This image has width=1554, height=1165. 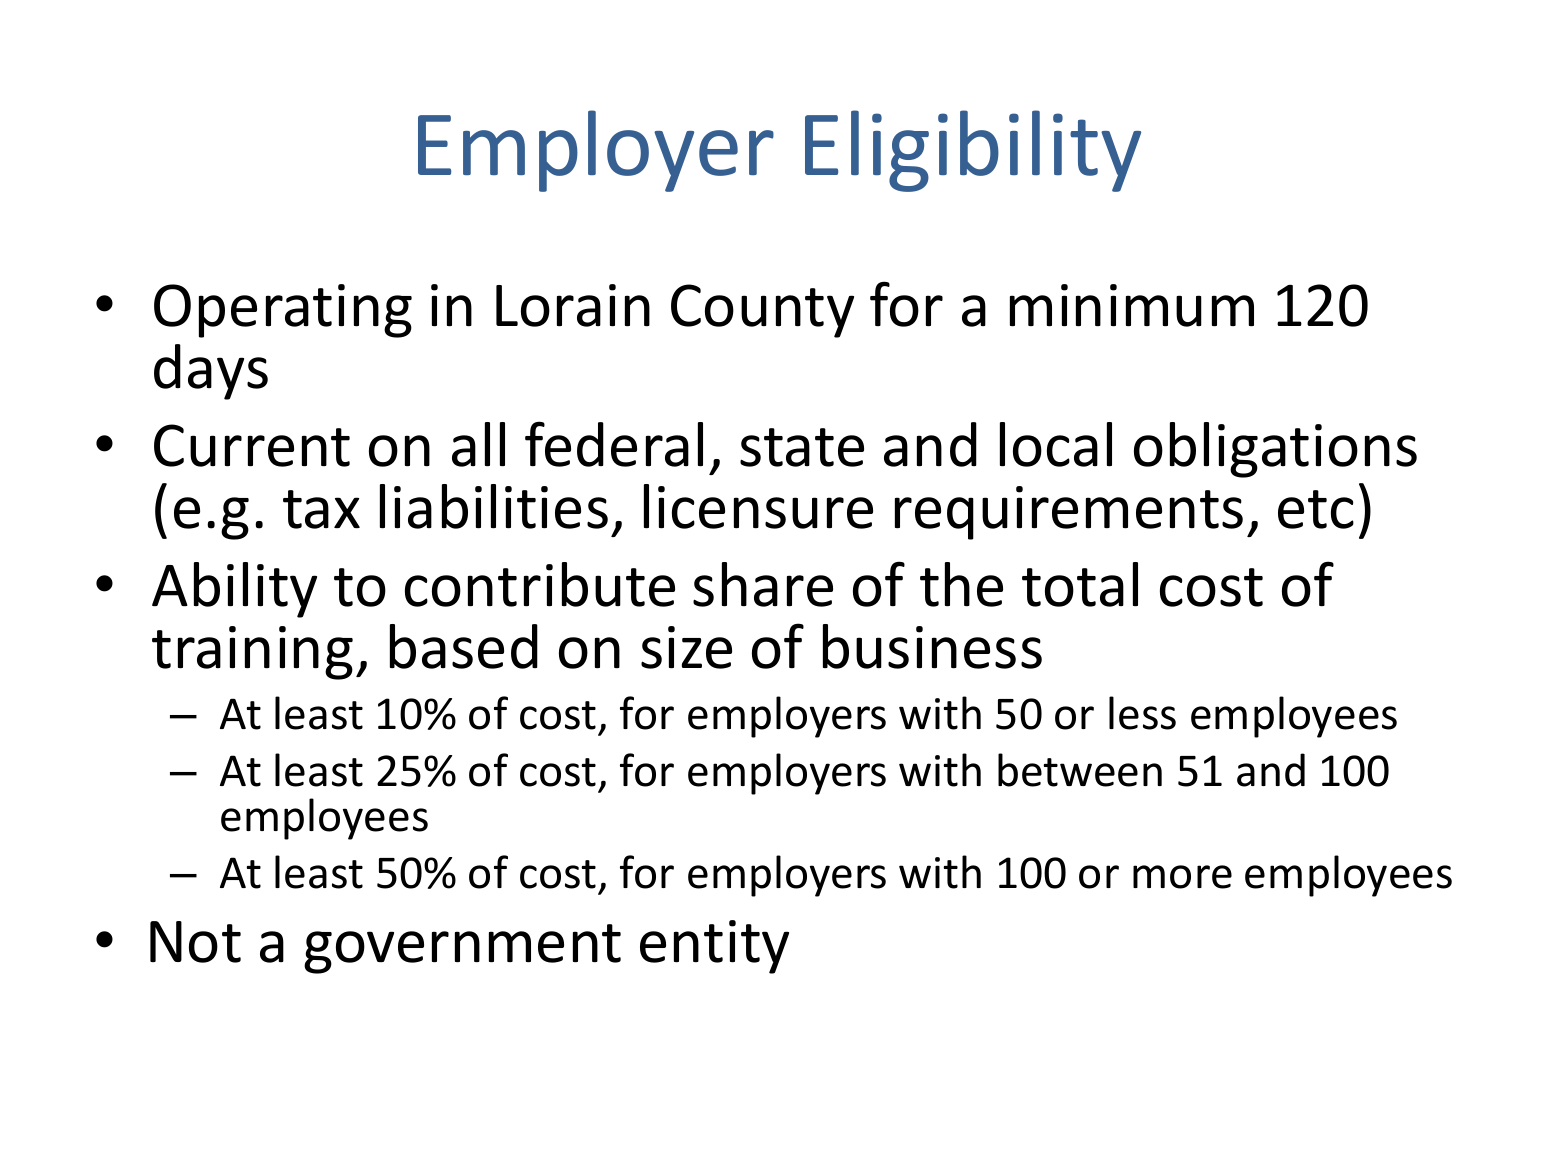 I want to click on training, so click(x=252, y=653).
